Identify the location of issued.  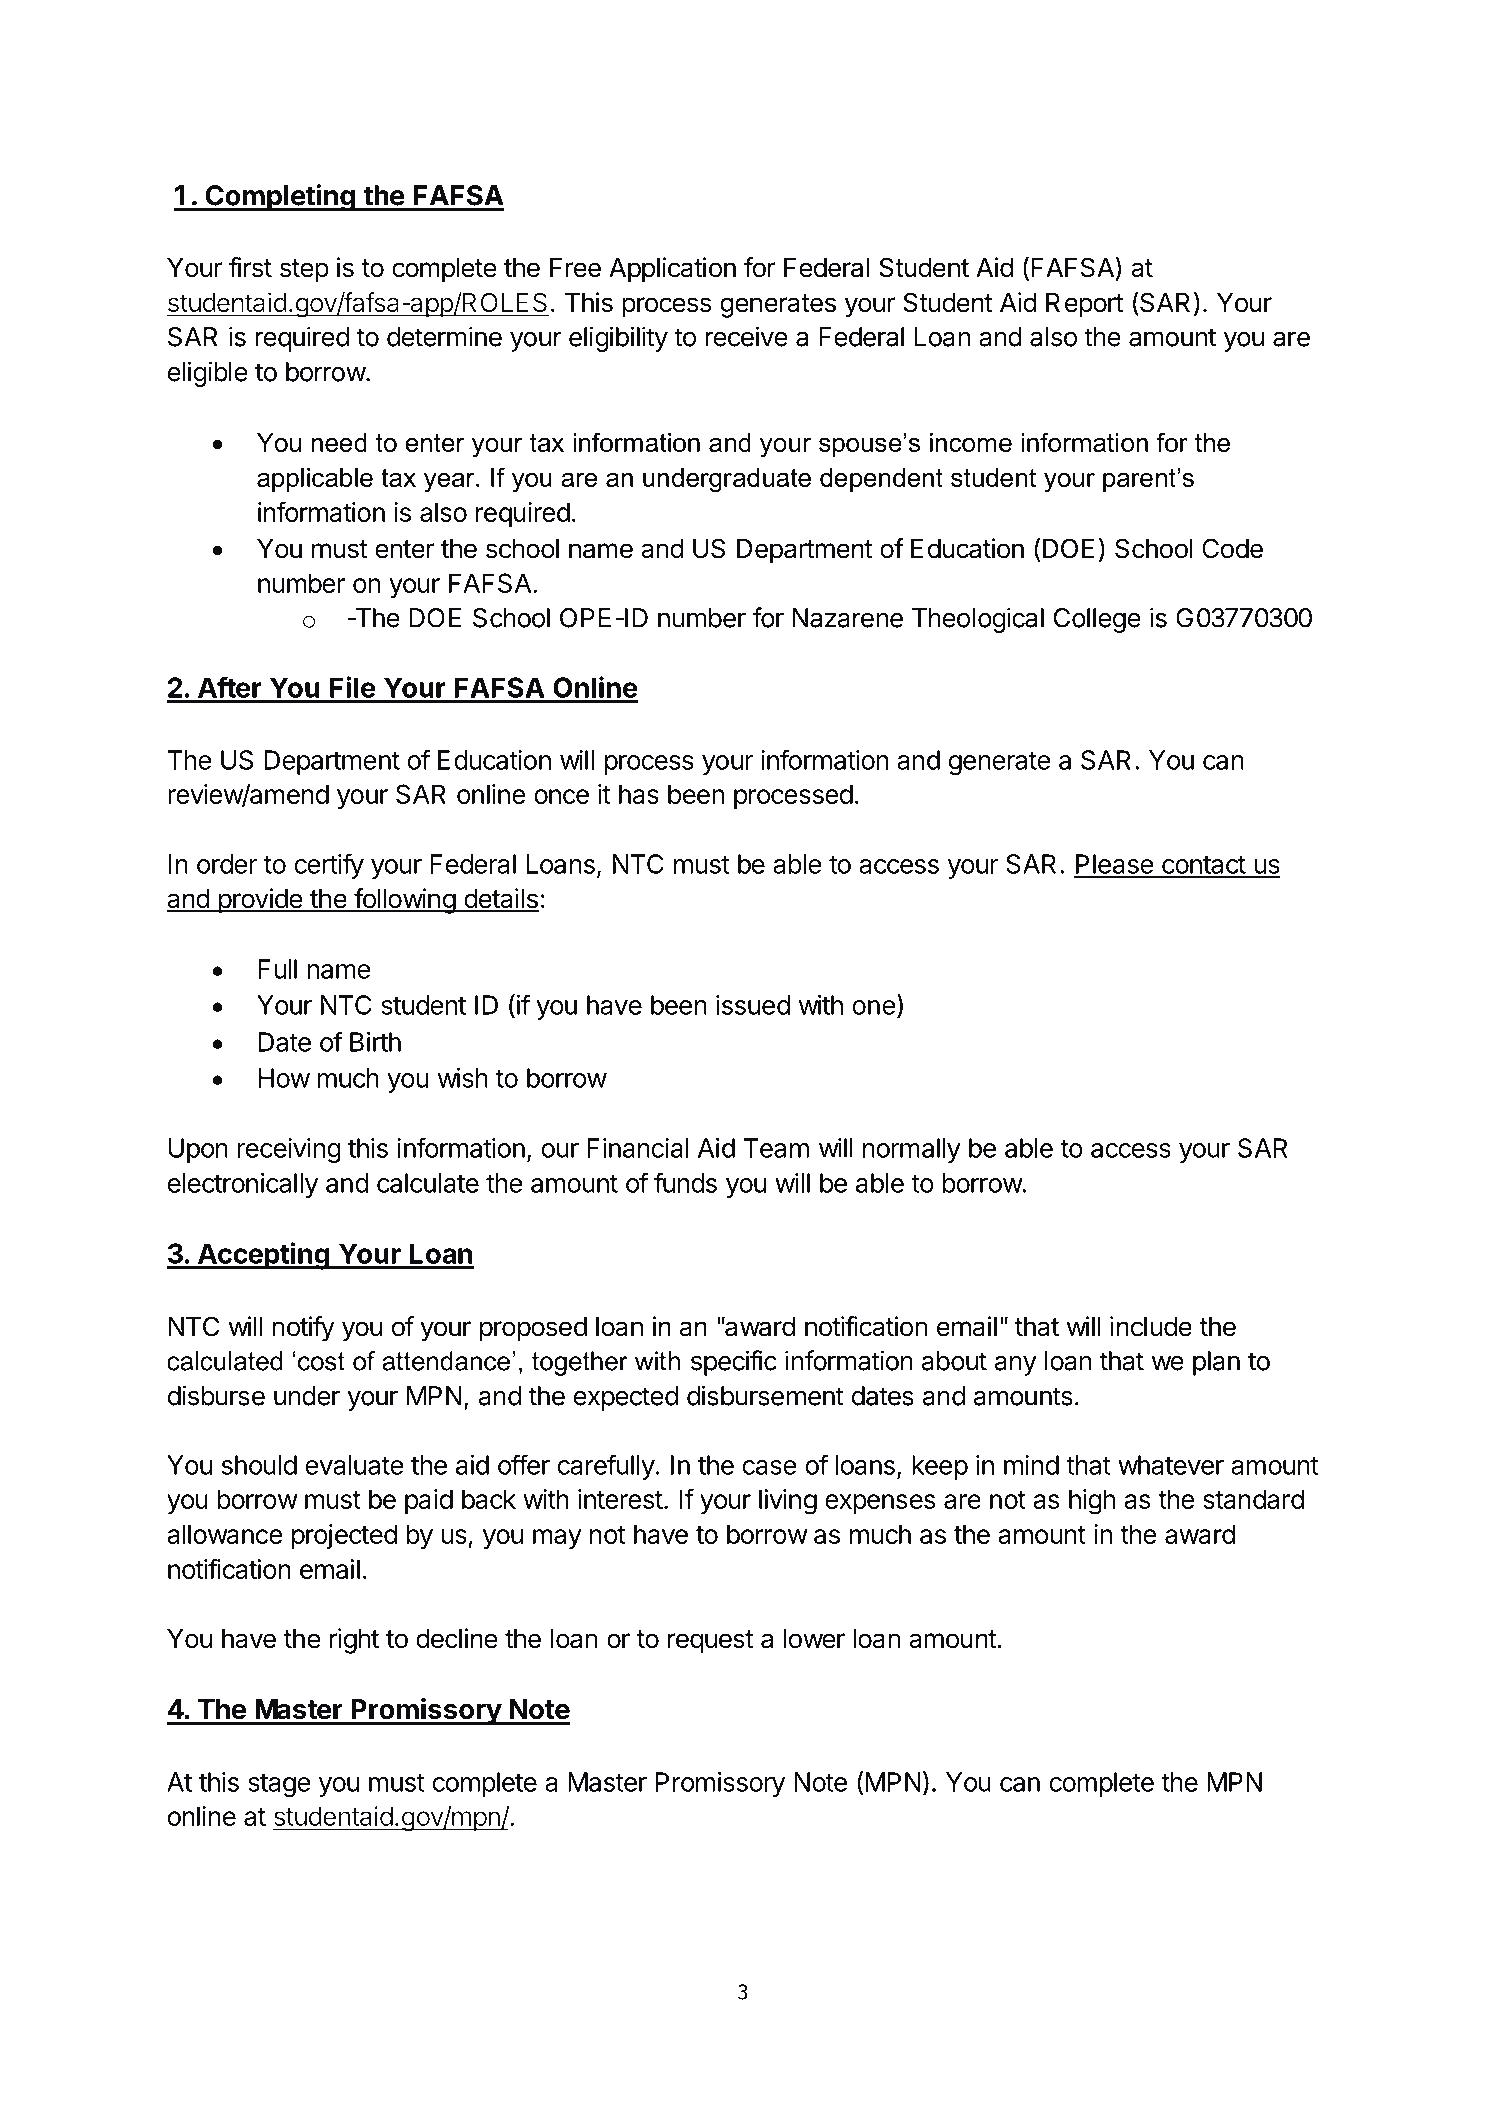
(753, 1005).
